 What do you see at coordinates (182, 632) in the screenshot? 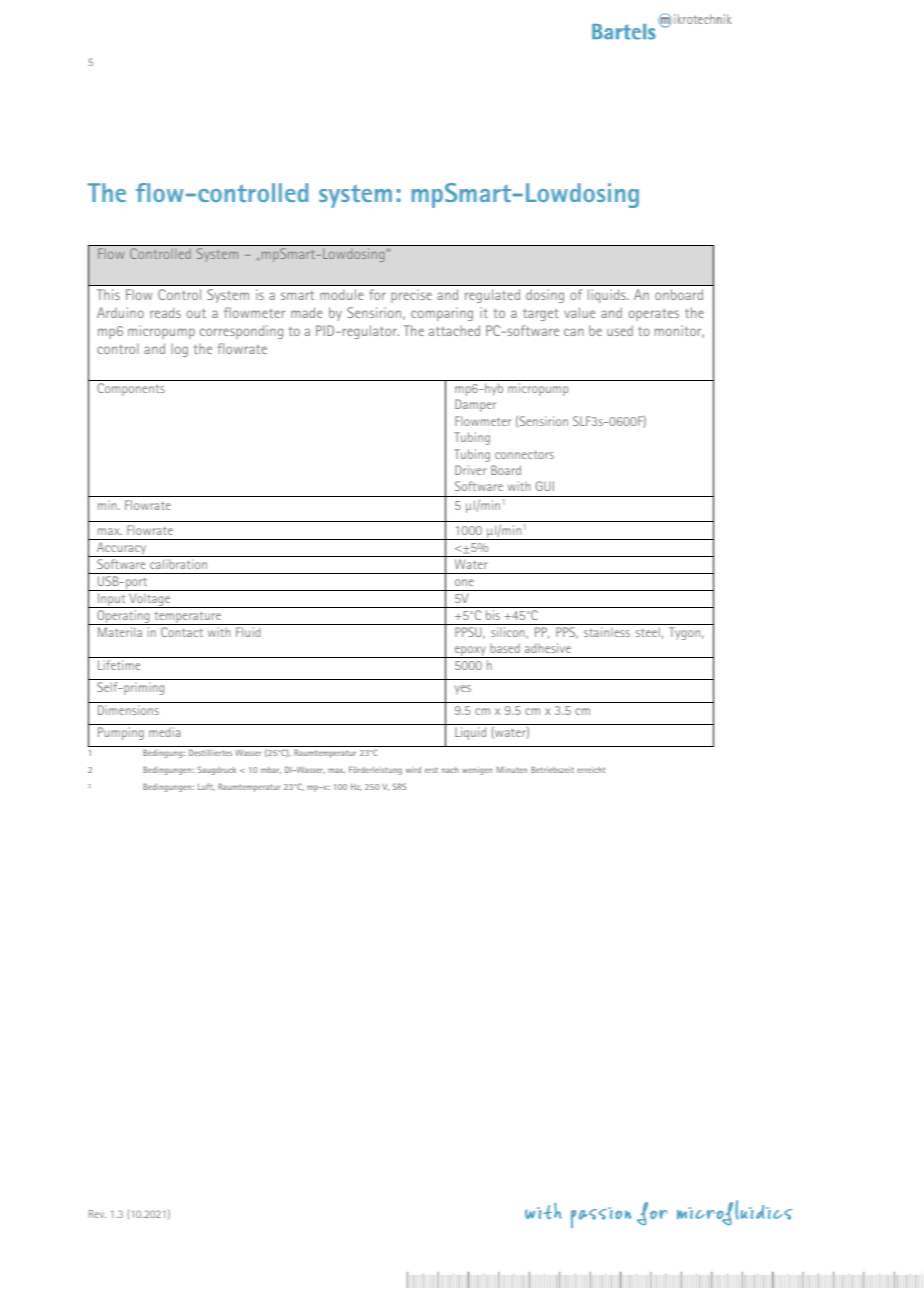
I see `Contact` at bounding box center [182, 632].
